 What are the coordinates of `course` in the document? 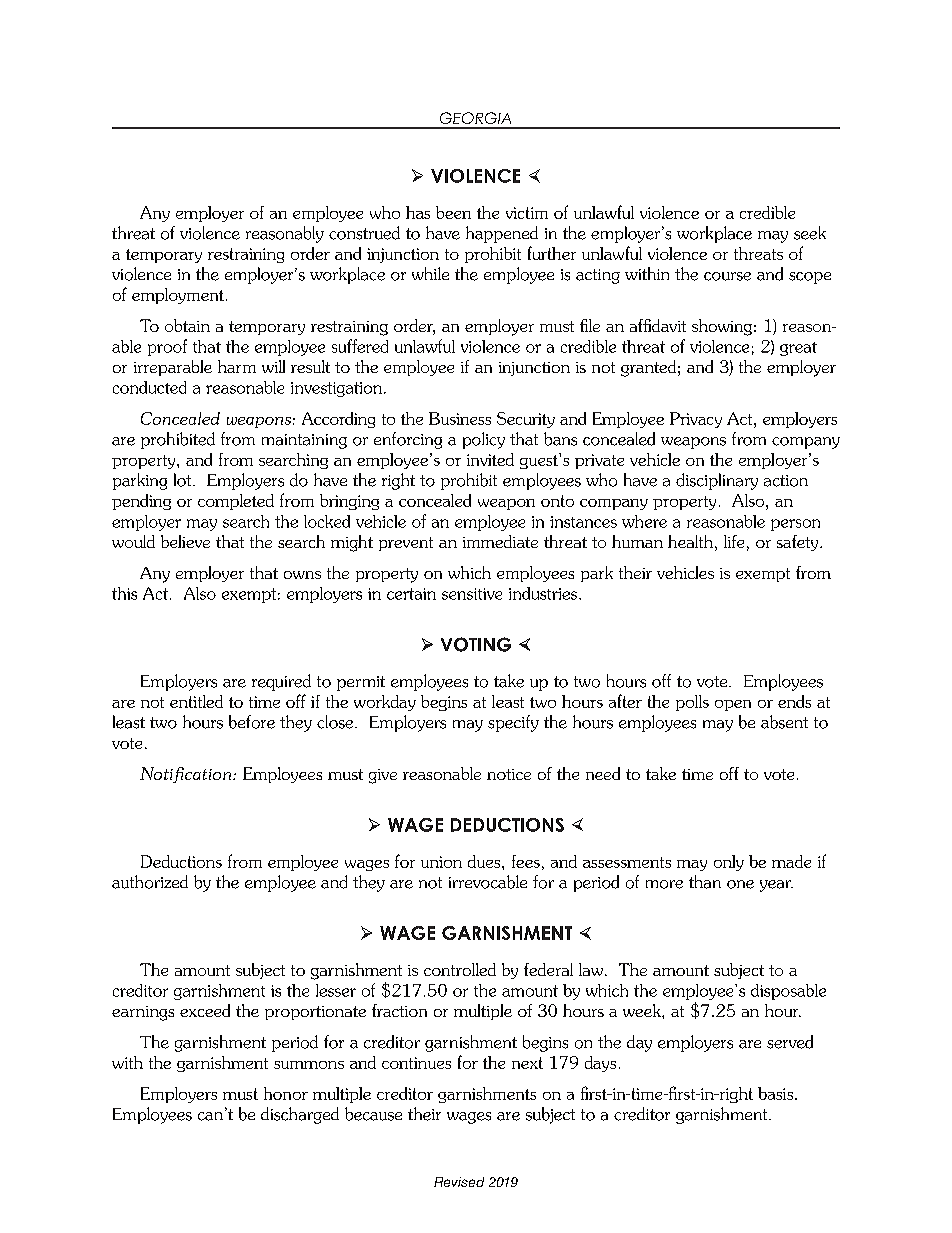 It's located at (727, 276).
